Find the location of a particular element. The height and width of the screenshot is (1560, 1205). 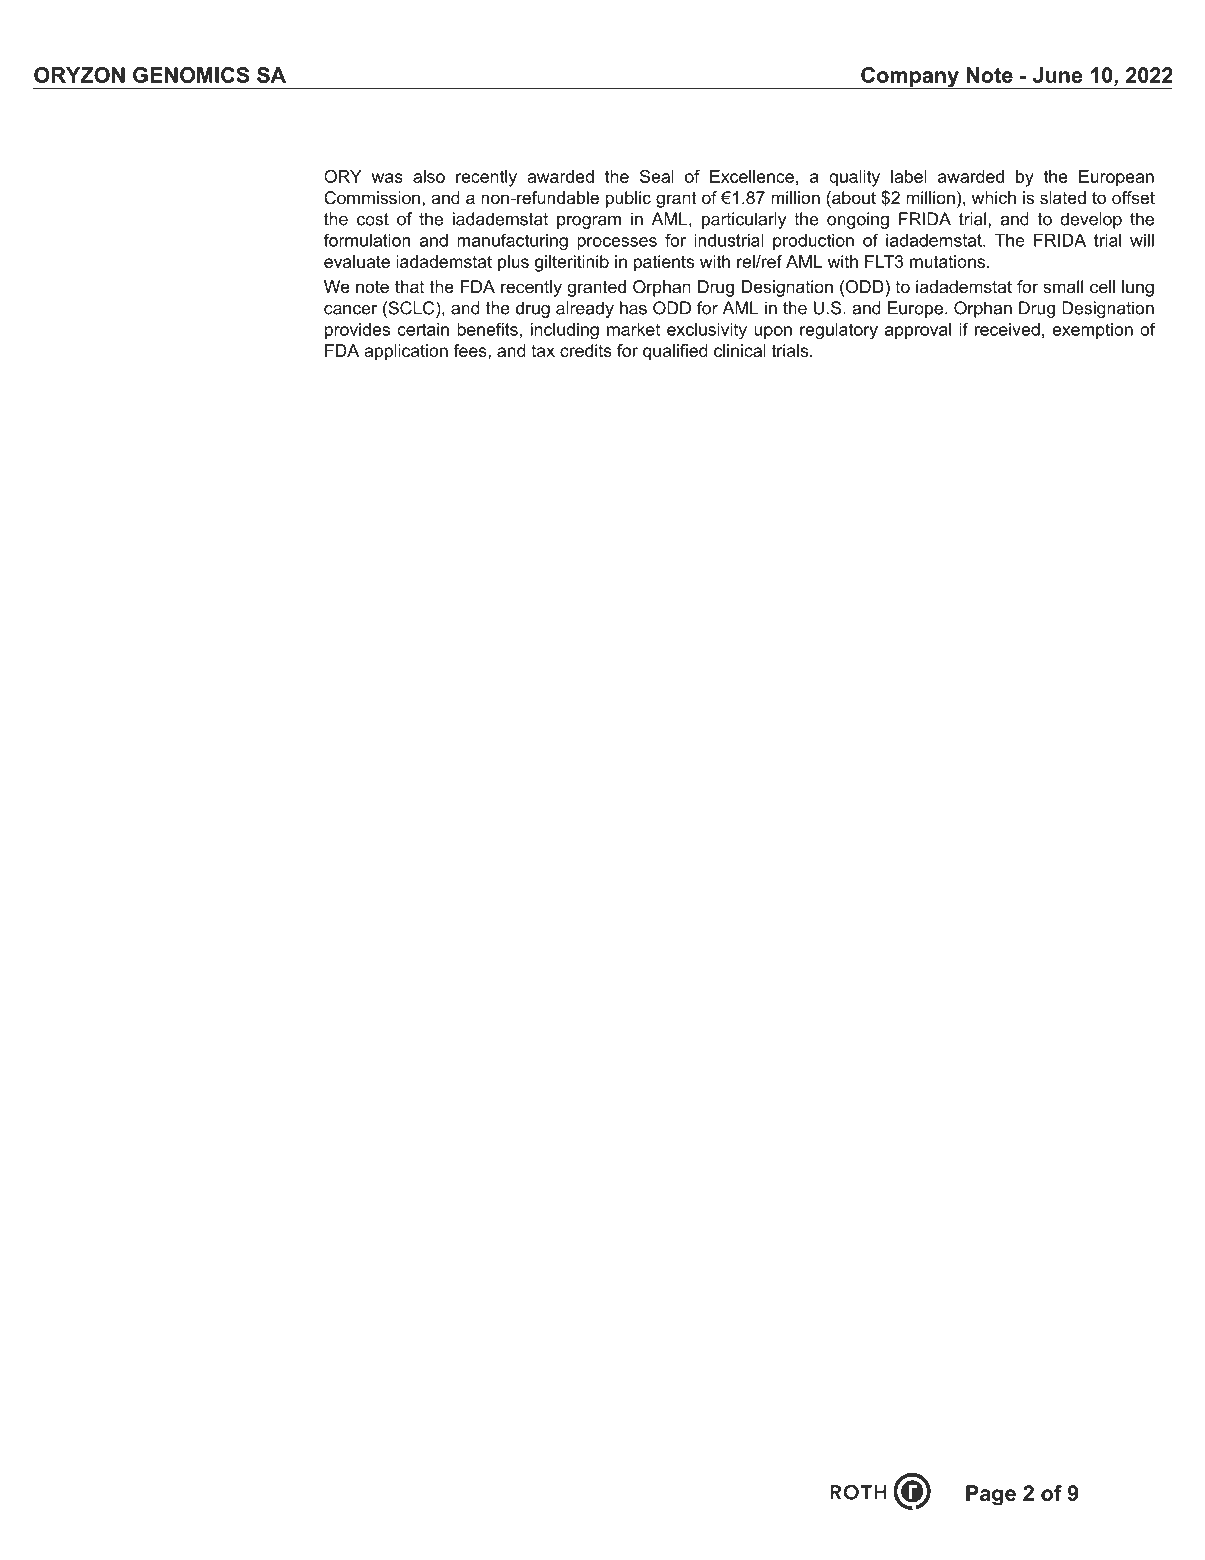

clinical is located at coordinates (740, 350).
